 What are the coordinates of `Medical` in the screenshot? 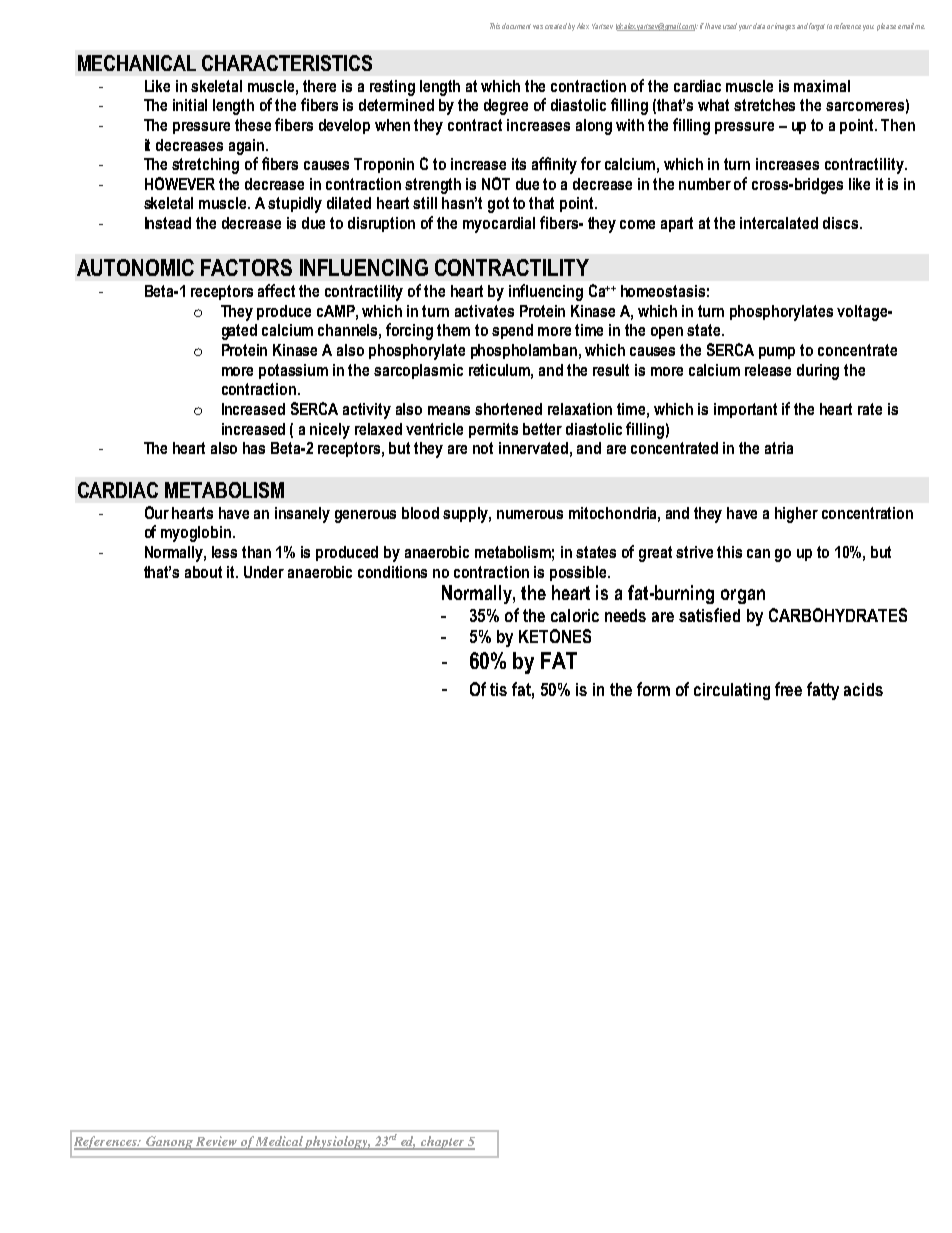 It's located at (279, 1142).
